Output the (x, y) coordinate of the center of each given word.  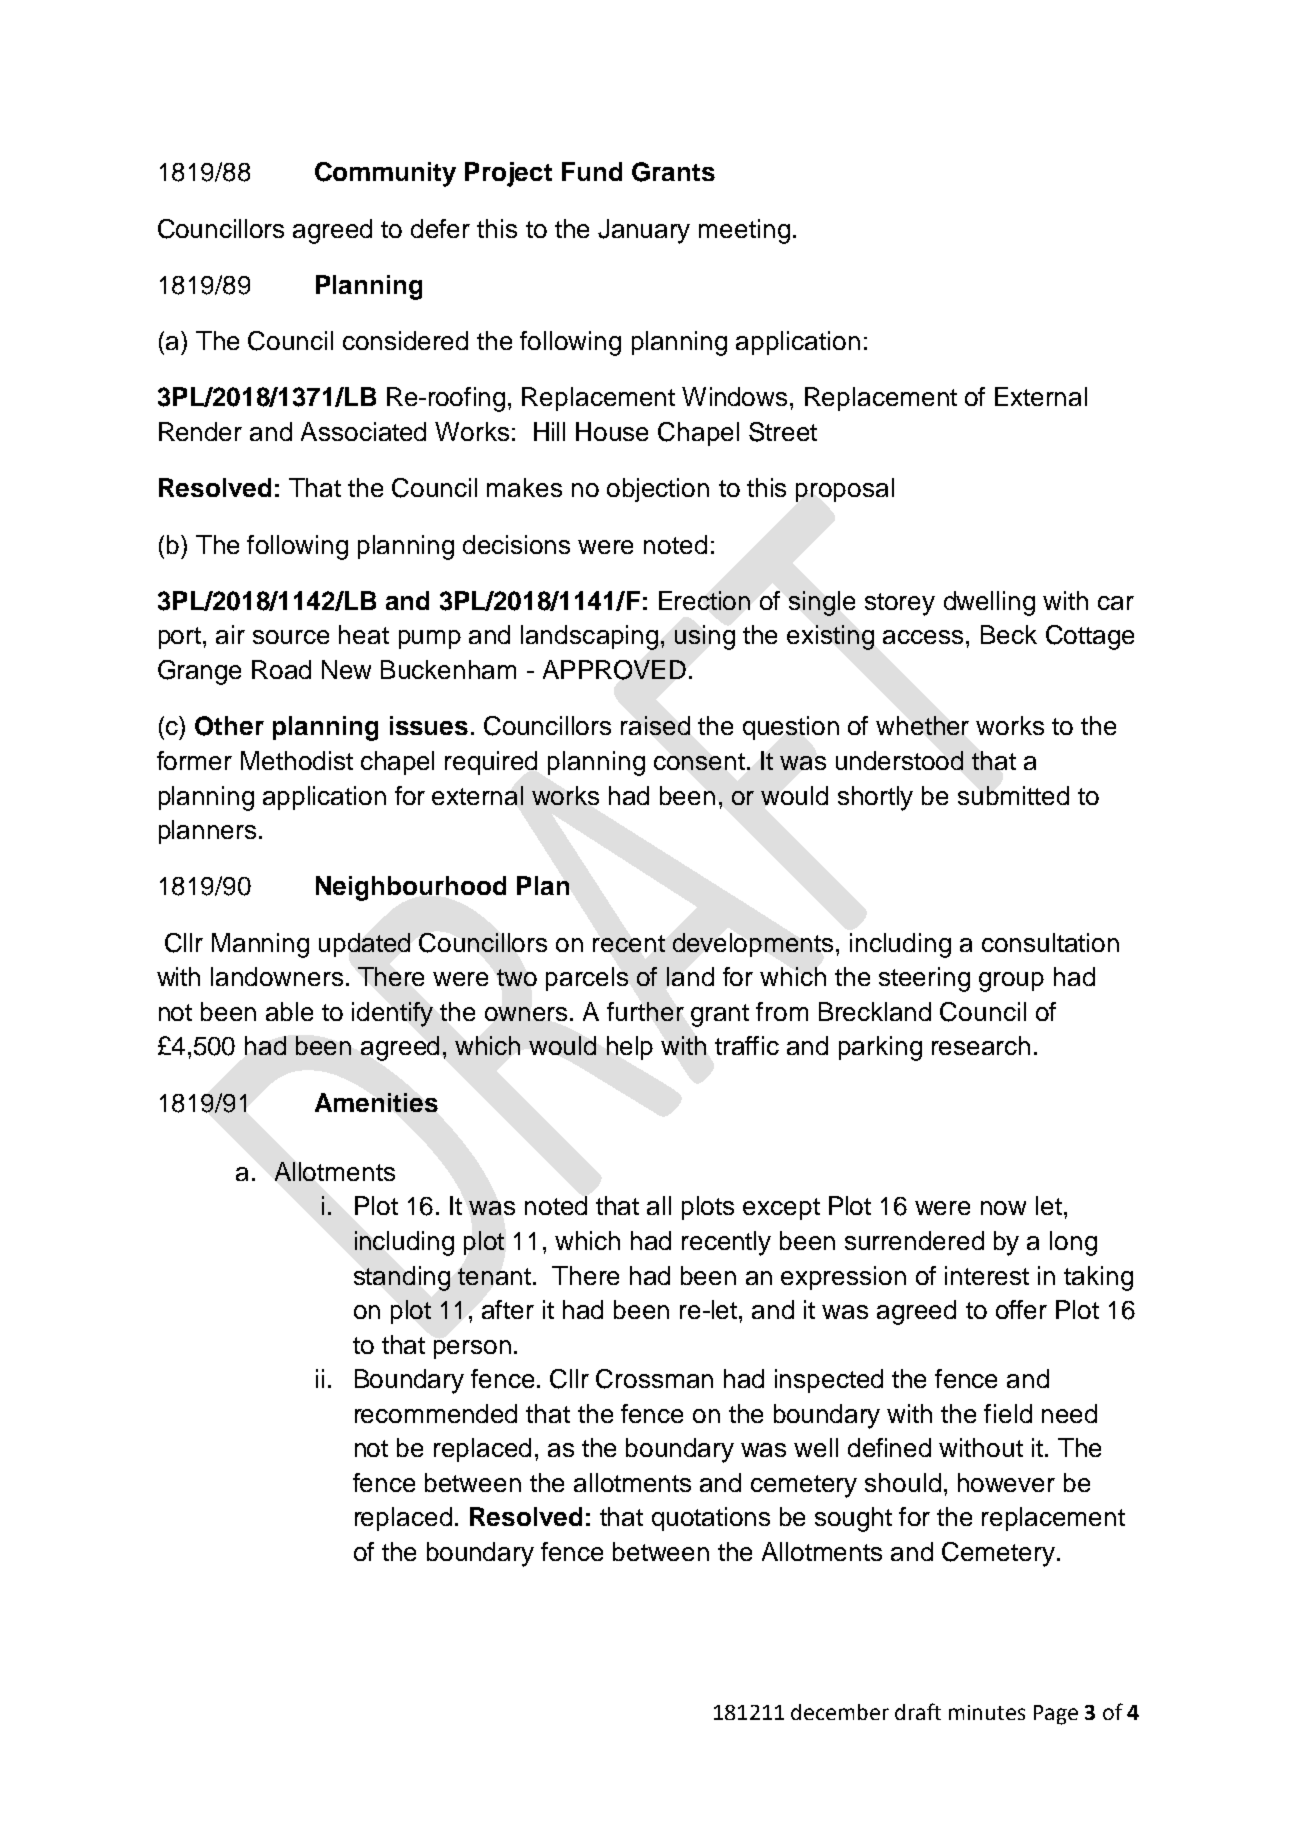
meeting (744, 231)
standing (402, 1278)
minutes (987, 1712)
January (644, 231)
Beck (1009, 634)
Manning (260, 945)
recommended (436, 1413)
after (508, 1309)
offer (1021, 1309)
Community (385, 174)
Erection (704, 600)
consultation (1050, 942)
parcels (587, 979)
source (291, 637)
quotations (711, 1519)
